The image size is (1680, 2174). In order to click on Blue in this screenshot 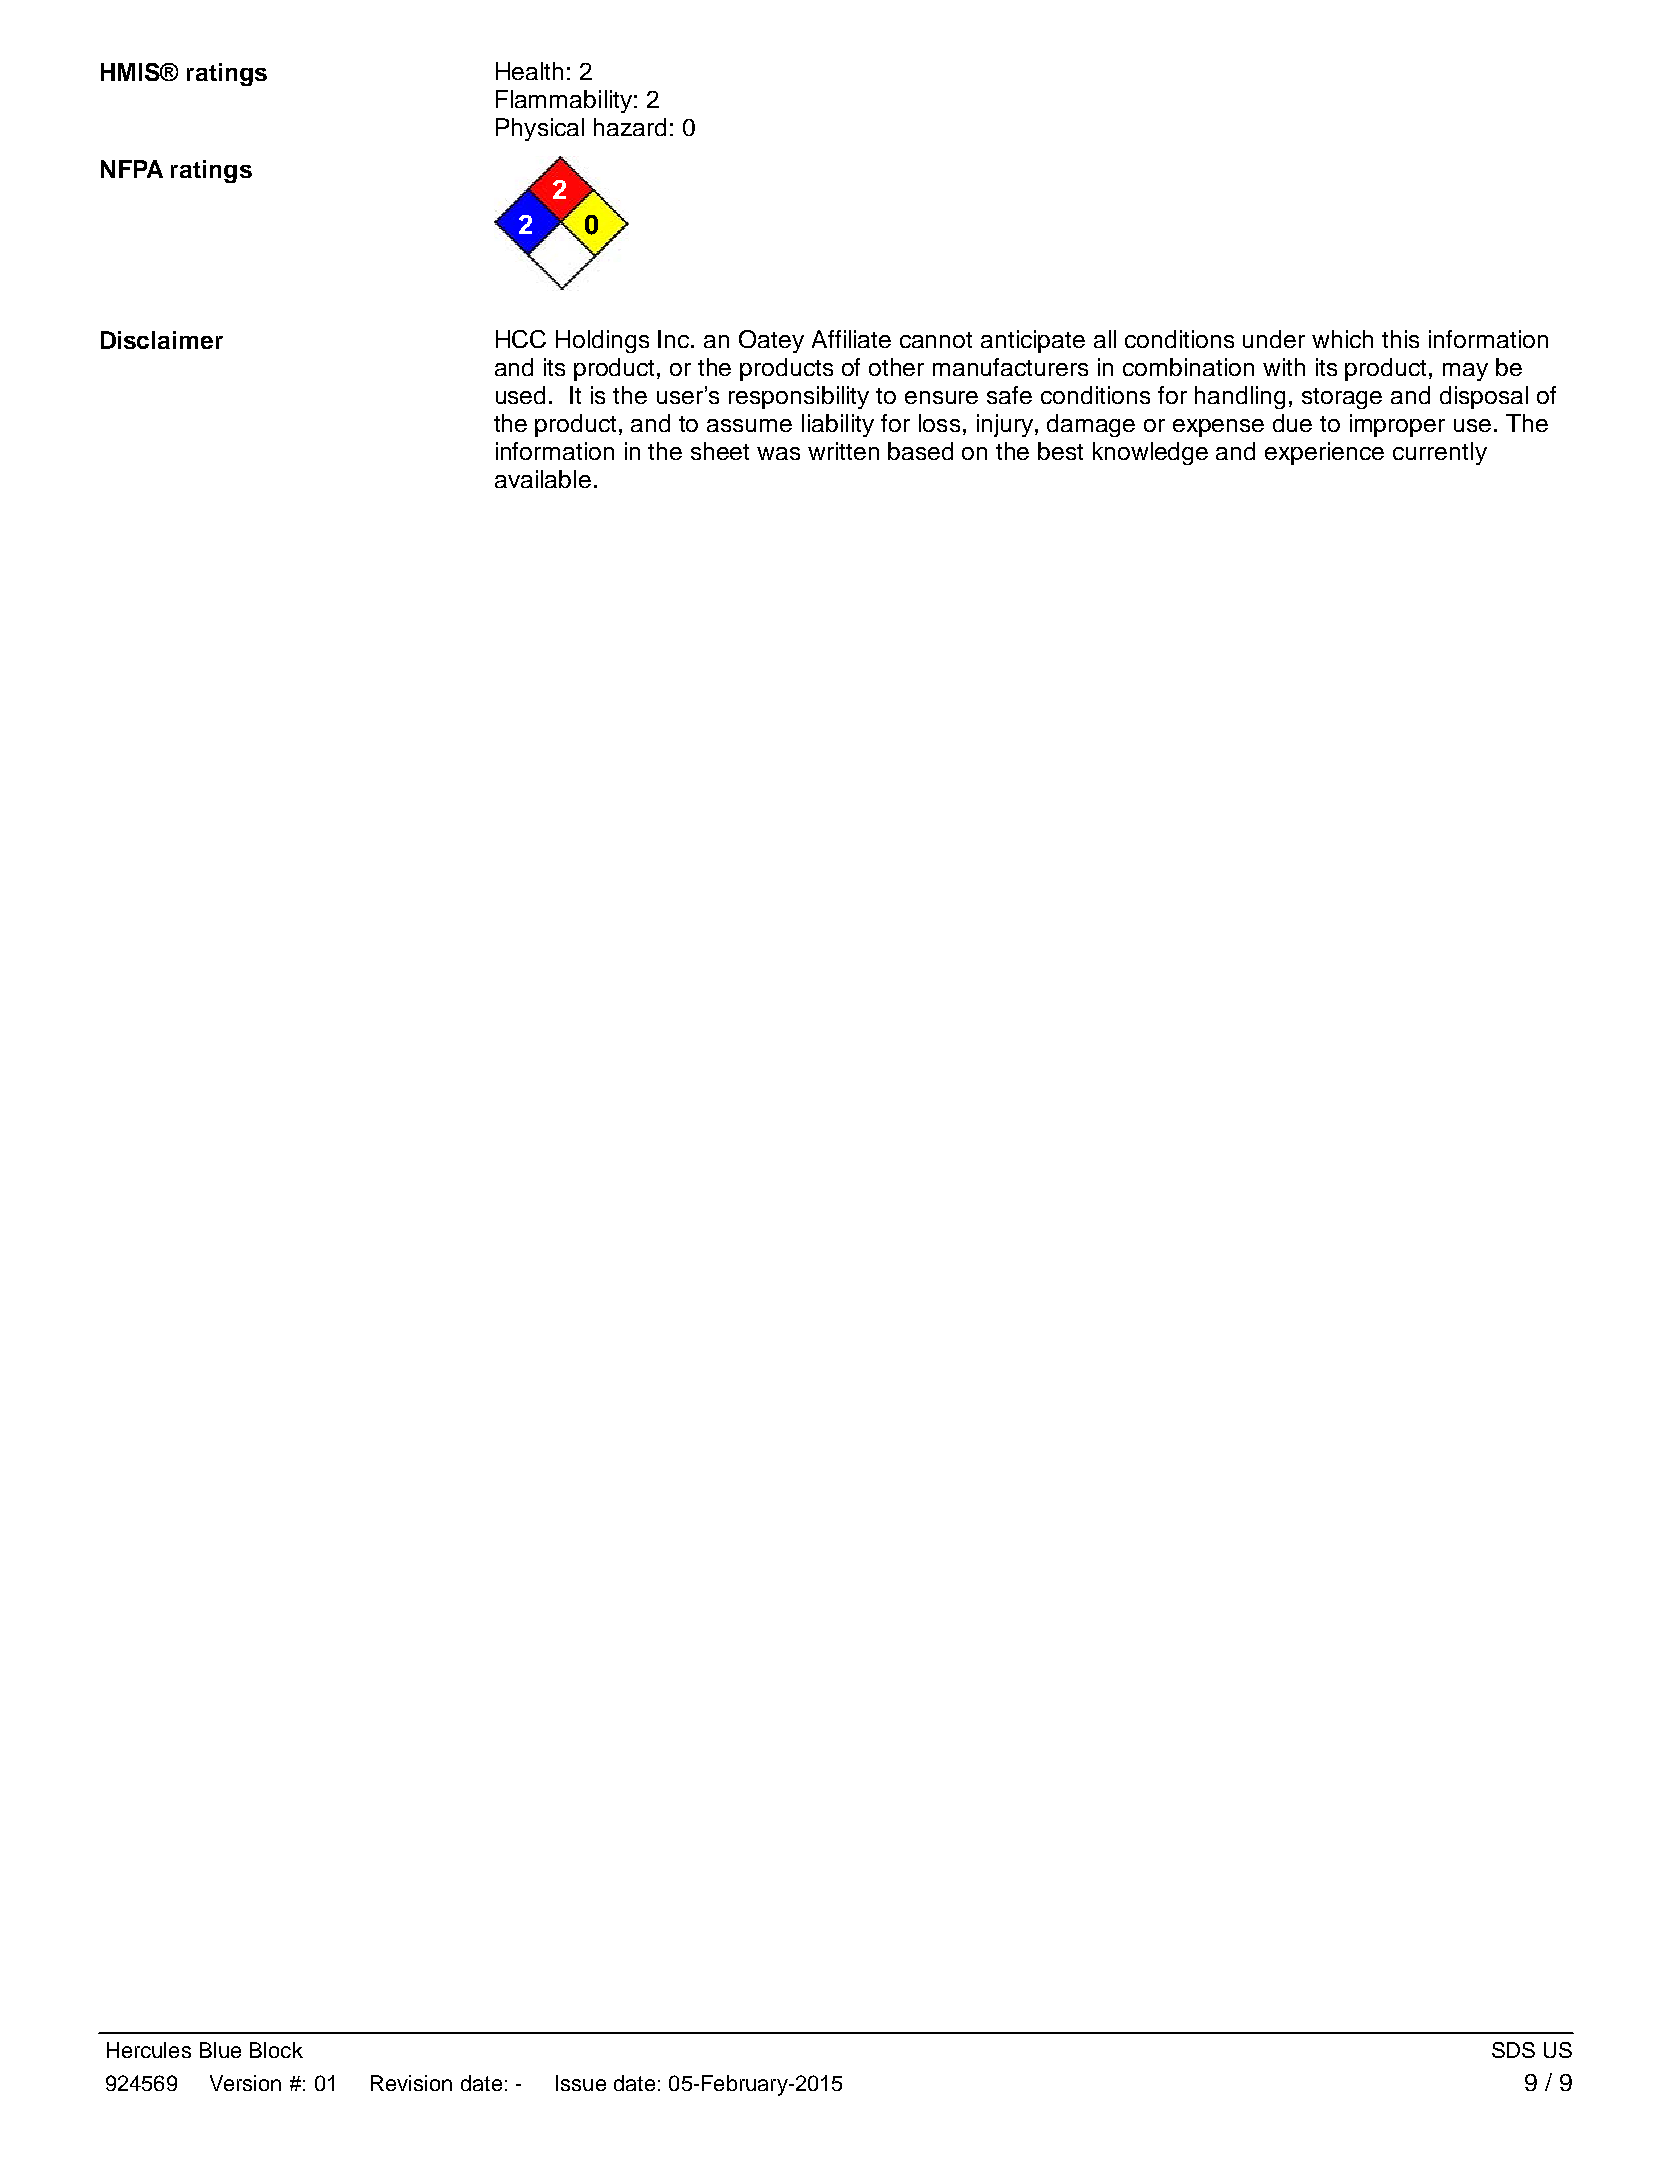, I will do `click(220, 2050)`.
